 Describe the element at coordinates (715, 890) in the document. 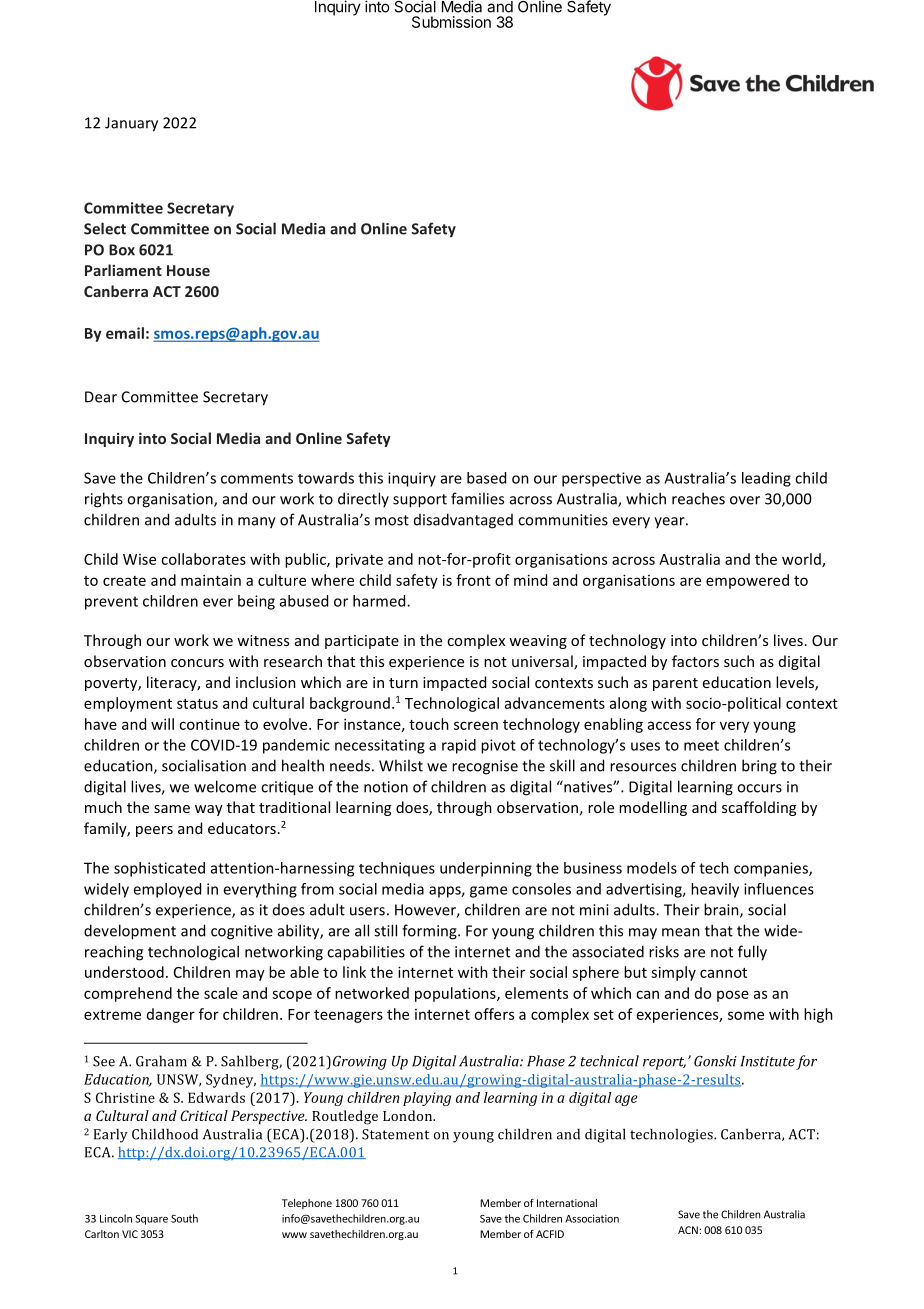

I see `heavily` at that location.
